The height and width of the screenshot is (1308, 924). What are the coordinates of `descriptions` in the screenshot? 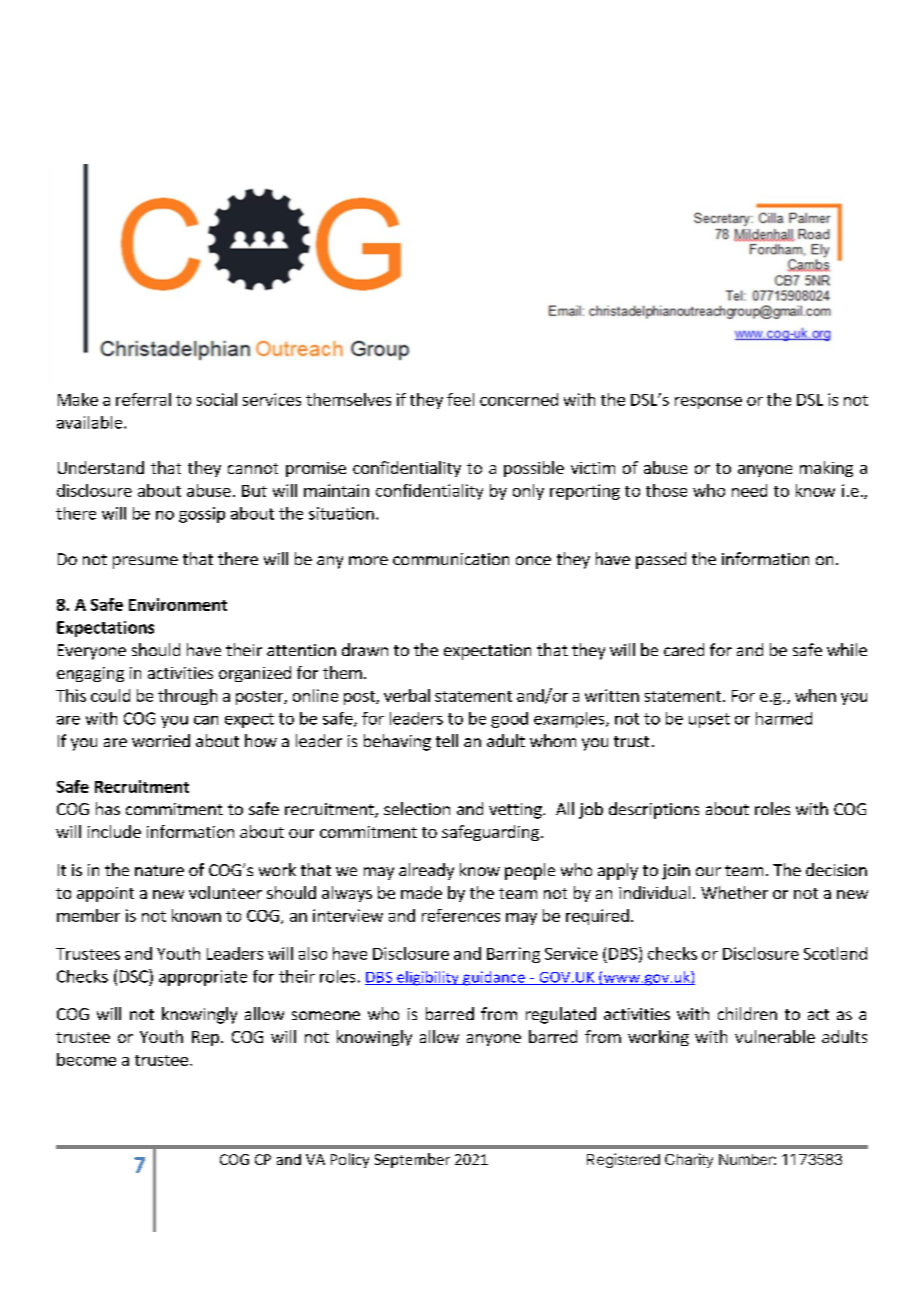 It's located at (654, 810).
